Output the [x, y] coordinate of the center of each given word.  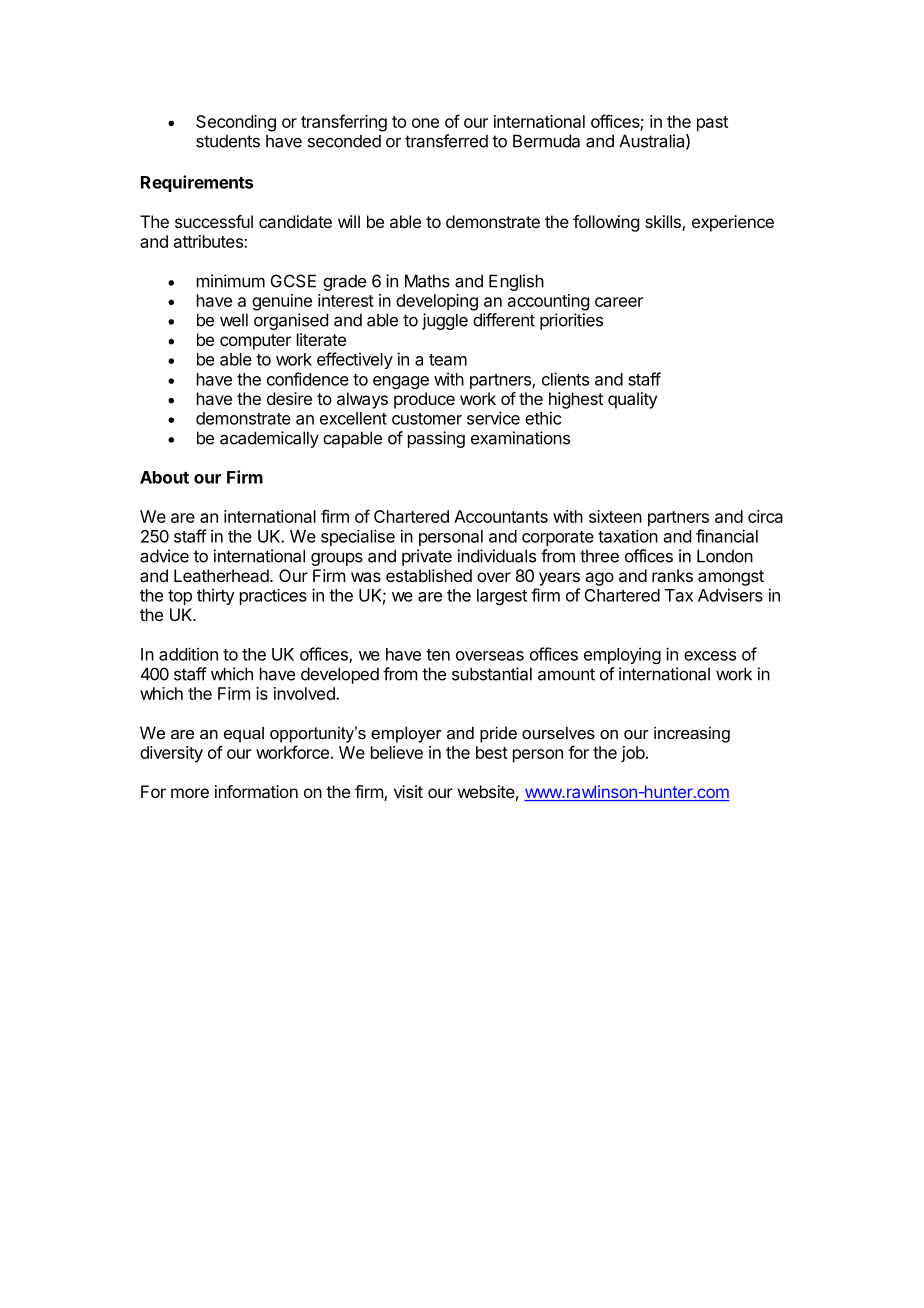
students [228, 141]
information [256, 791]
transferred [446, 141]
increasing [692, 734]
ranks [672, 575]
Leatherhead [222, 575]
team [448, 360]
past [712, 124]
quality [632, 400]
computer [255, 342]
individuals [497, 556]
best [492, 752]
